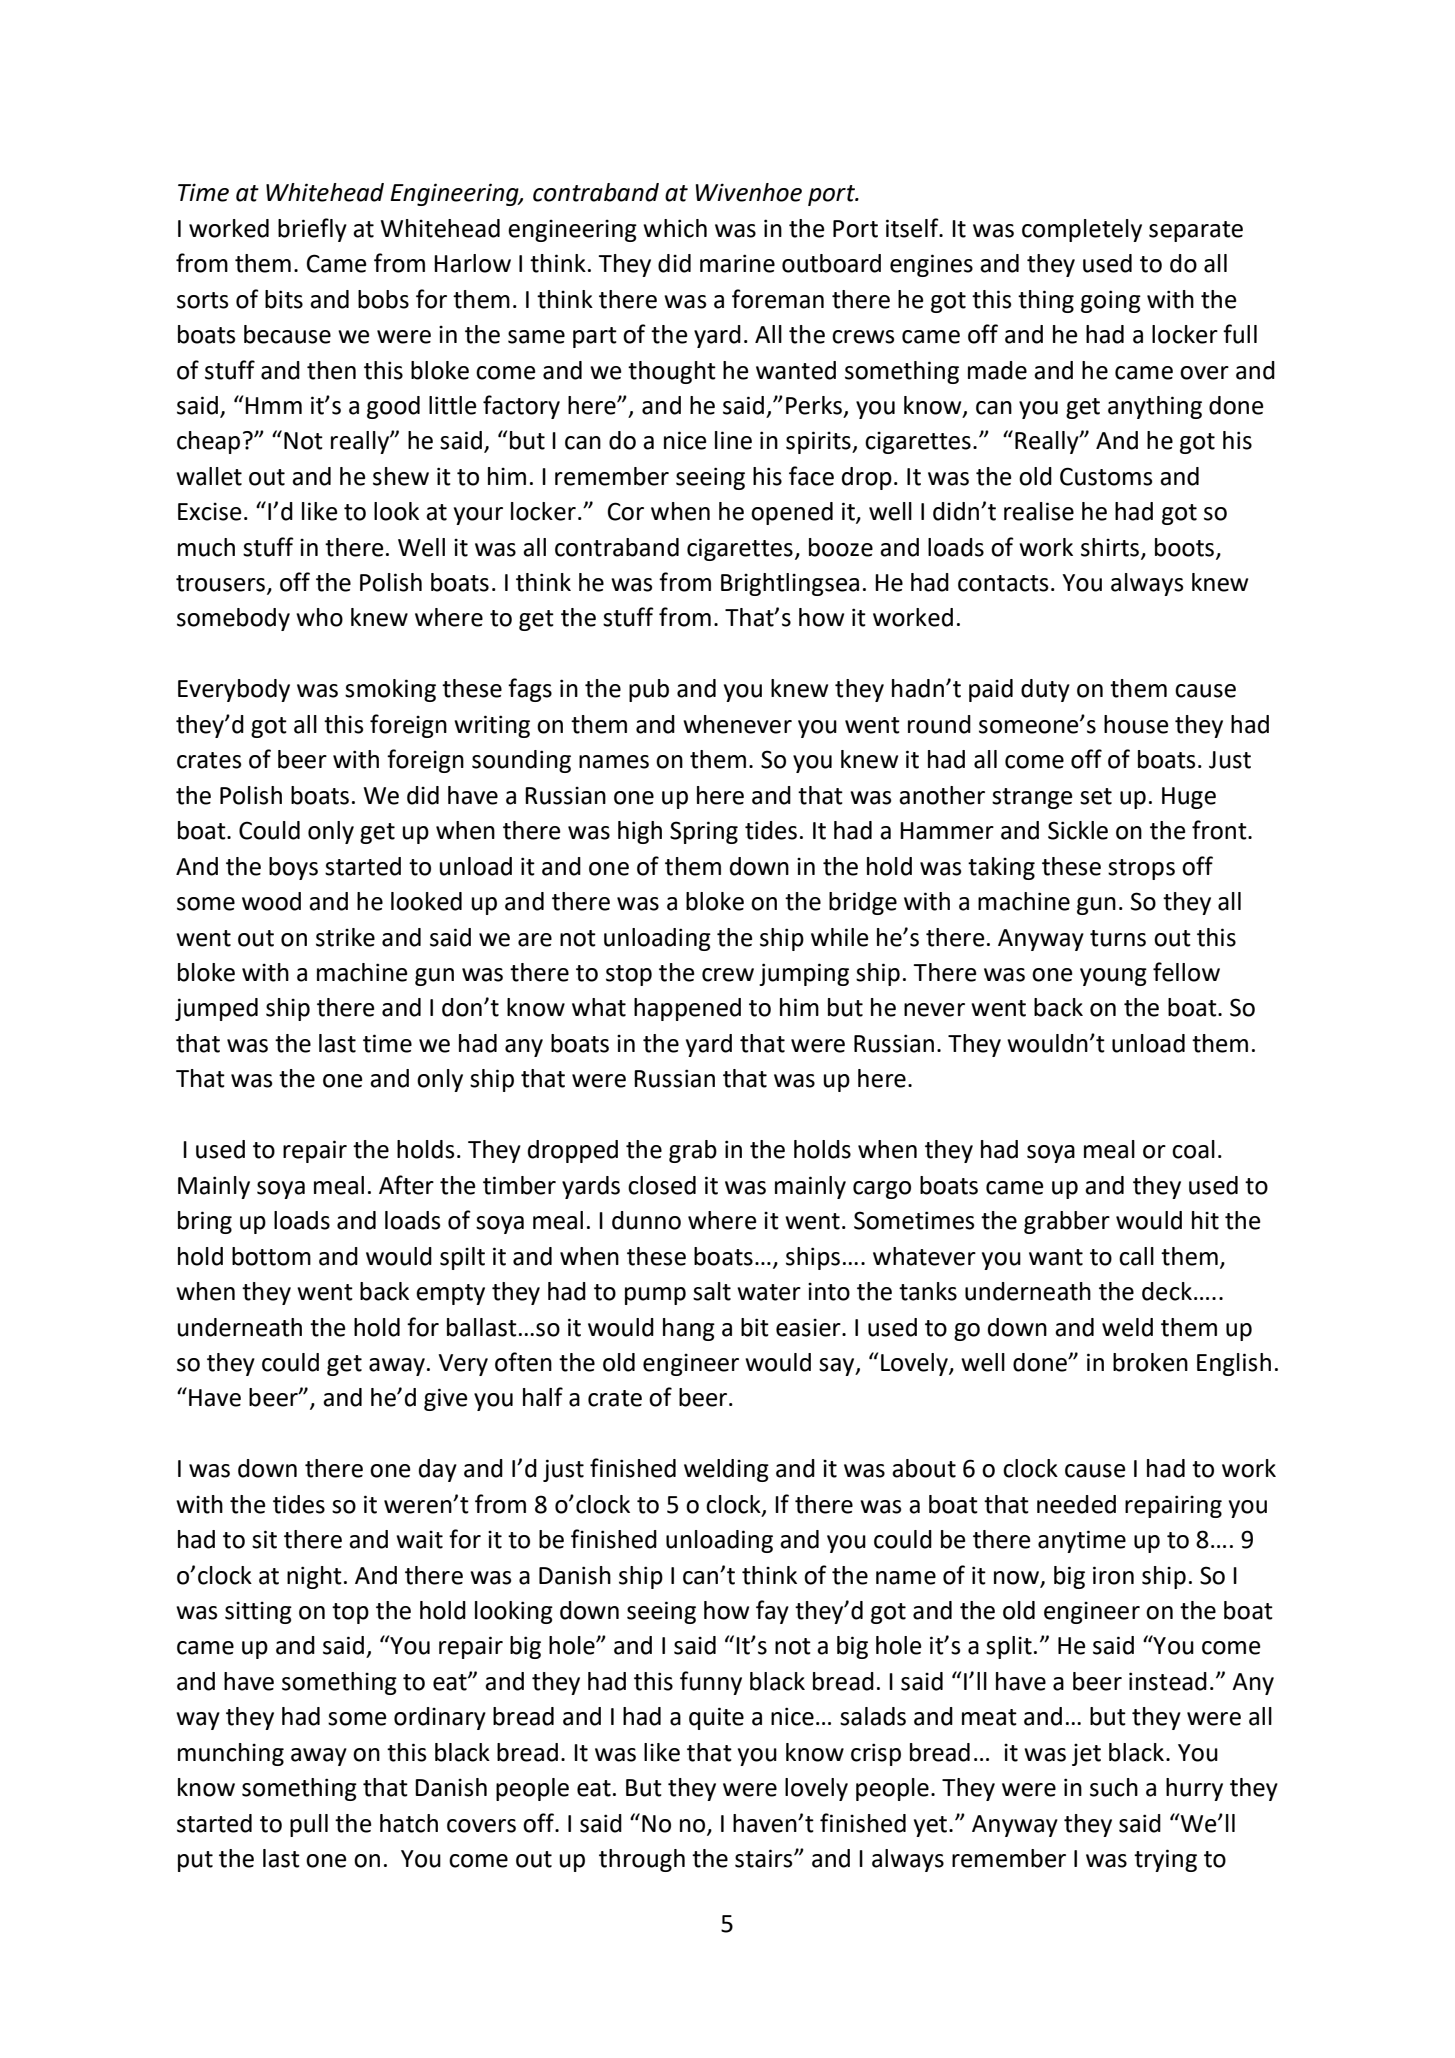 This page has height=2058, width=1455. Describe the element at coordinates (649, 690) in the page. I see `pub` at that location.
